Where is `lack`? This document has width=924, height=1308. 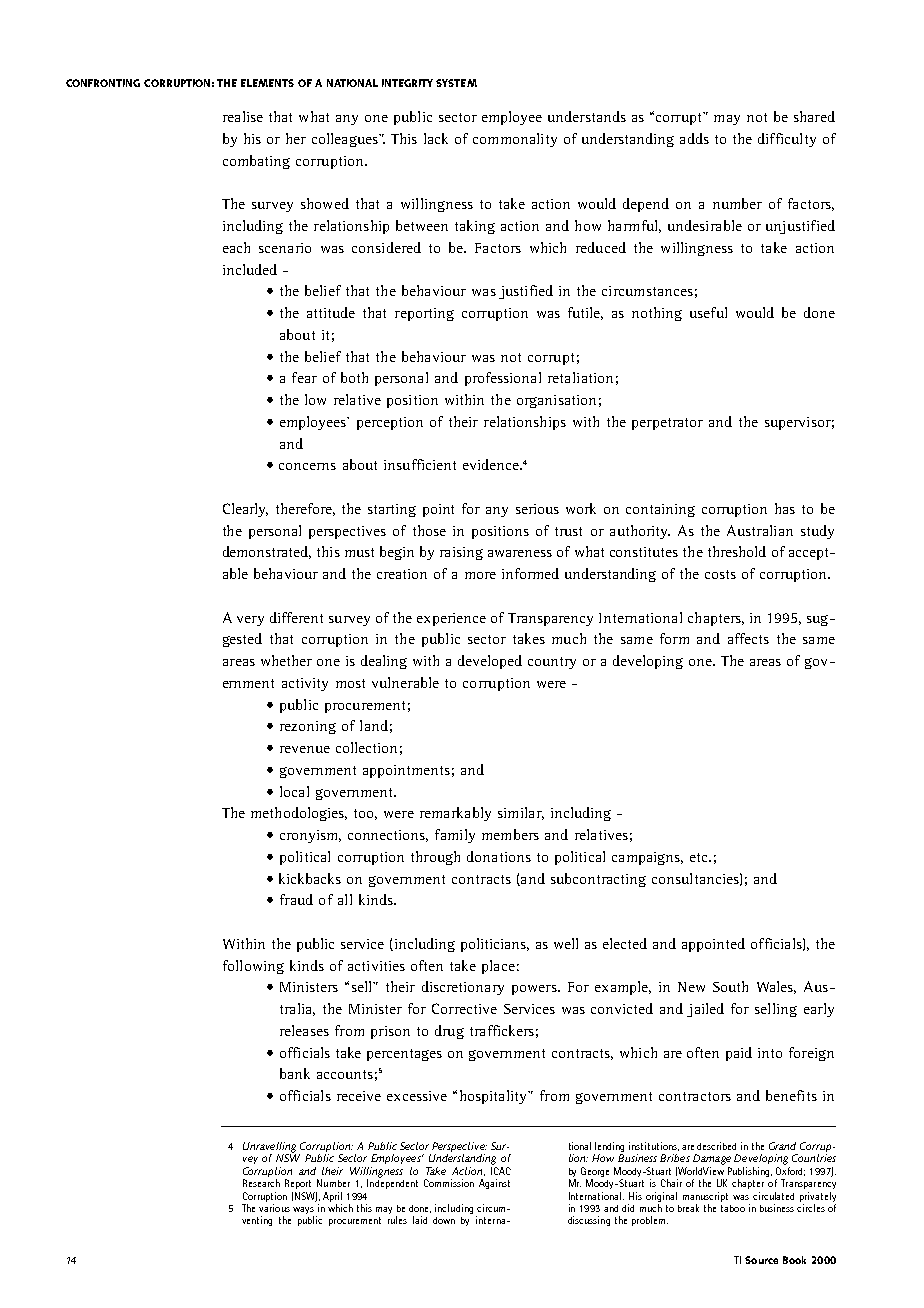
lack is located at coordinates (436, 138).
